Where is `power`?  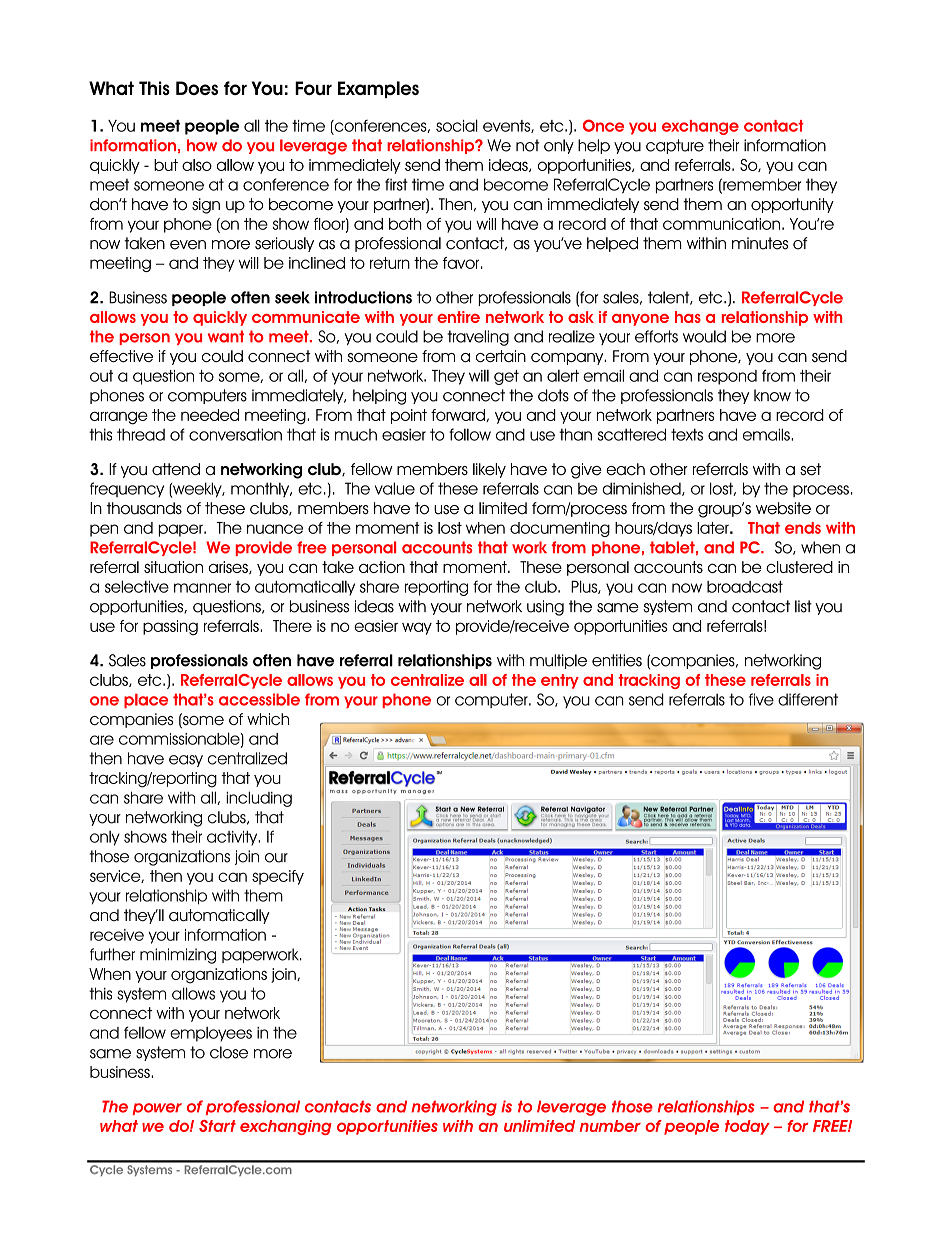 power is located at coordinates (157, 1109).
